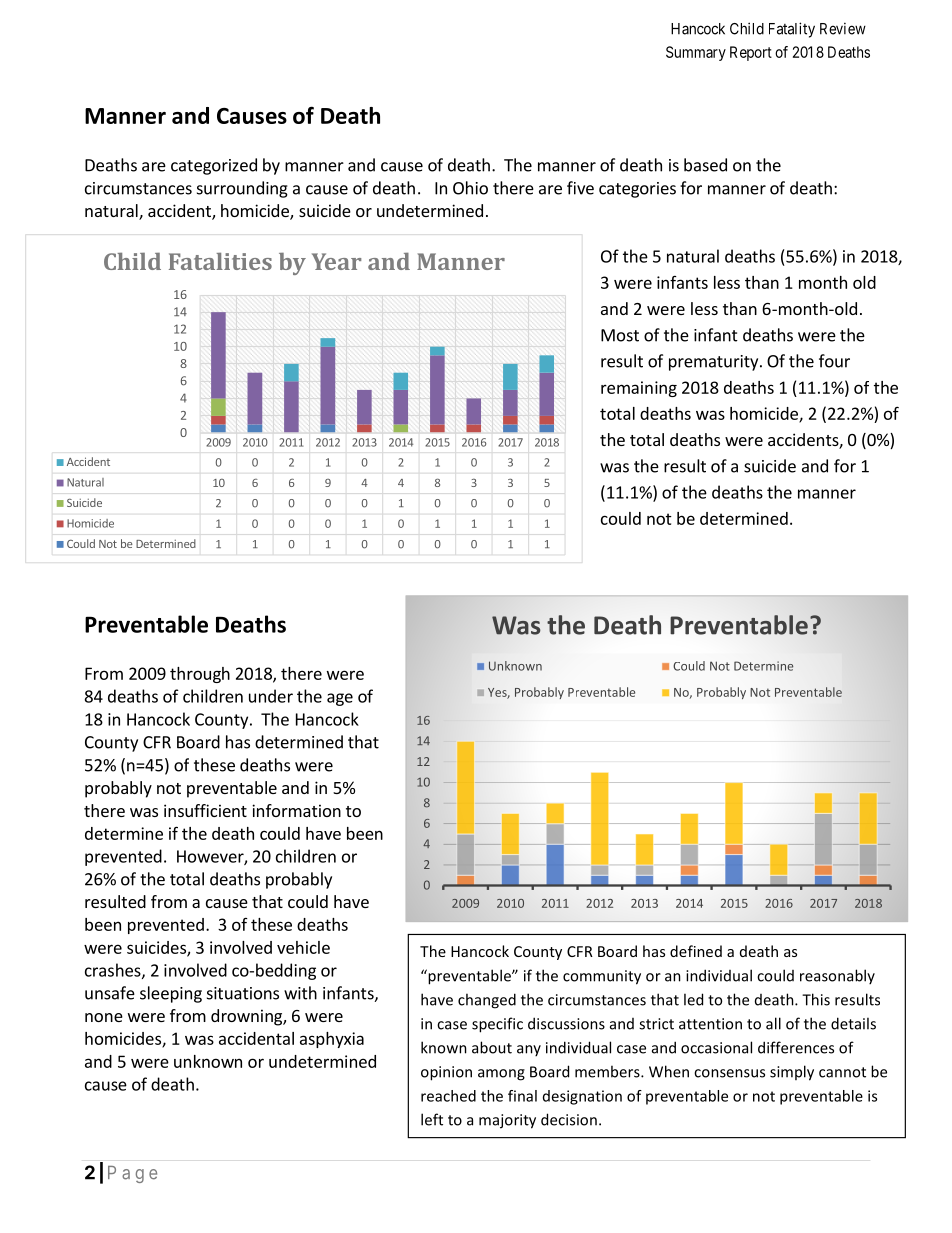 The width and height of the image is (952, 1233). I want to click on sleeping, so click(171, 994).
